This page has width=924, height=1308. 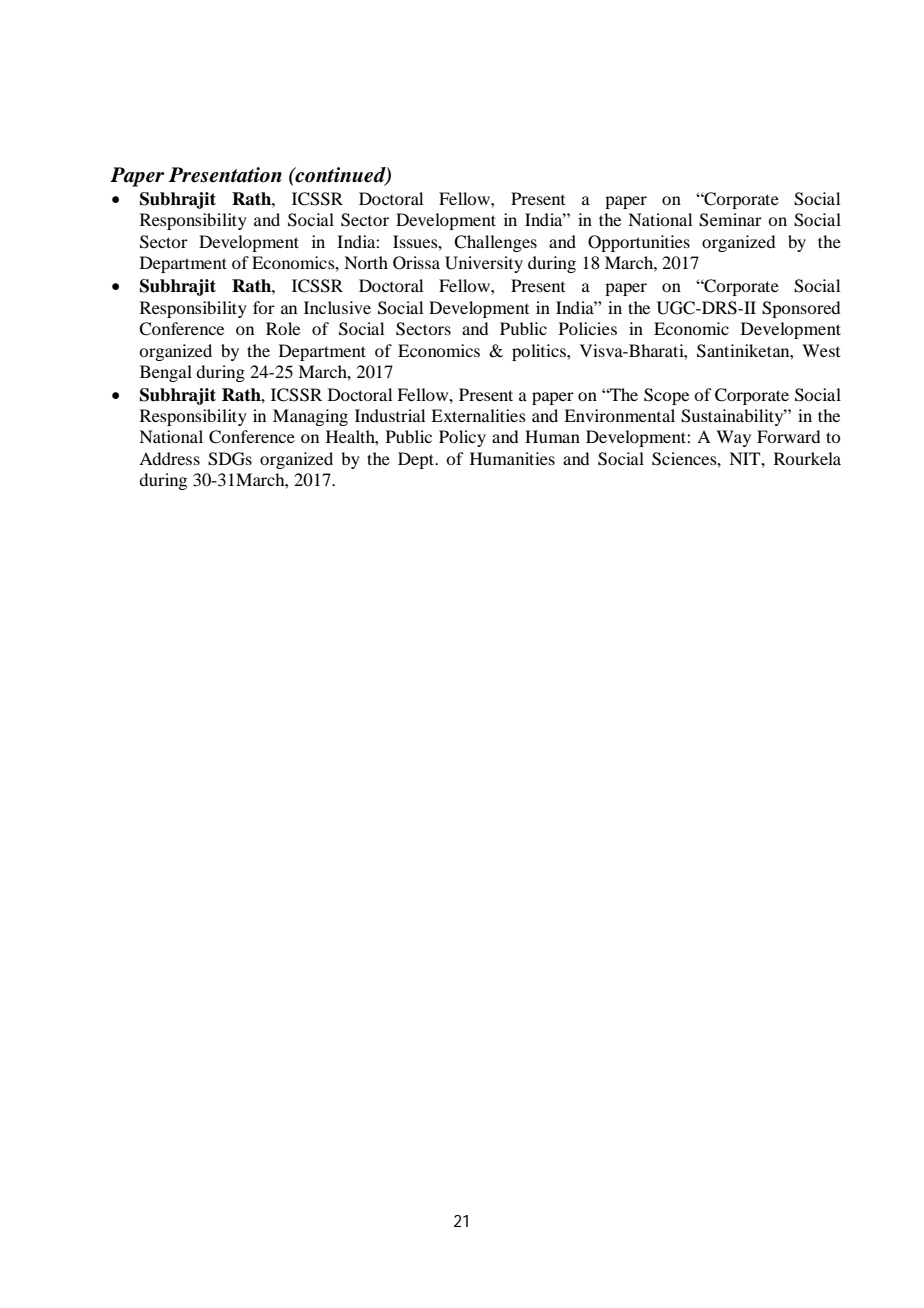 What do you see at coordinates (821, 350) in the page?
I see `West` at bounding box center [821, 350].
